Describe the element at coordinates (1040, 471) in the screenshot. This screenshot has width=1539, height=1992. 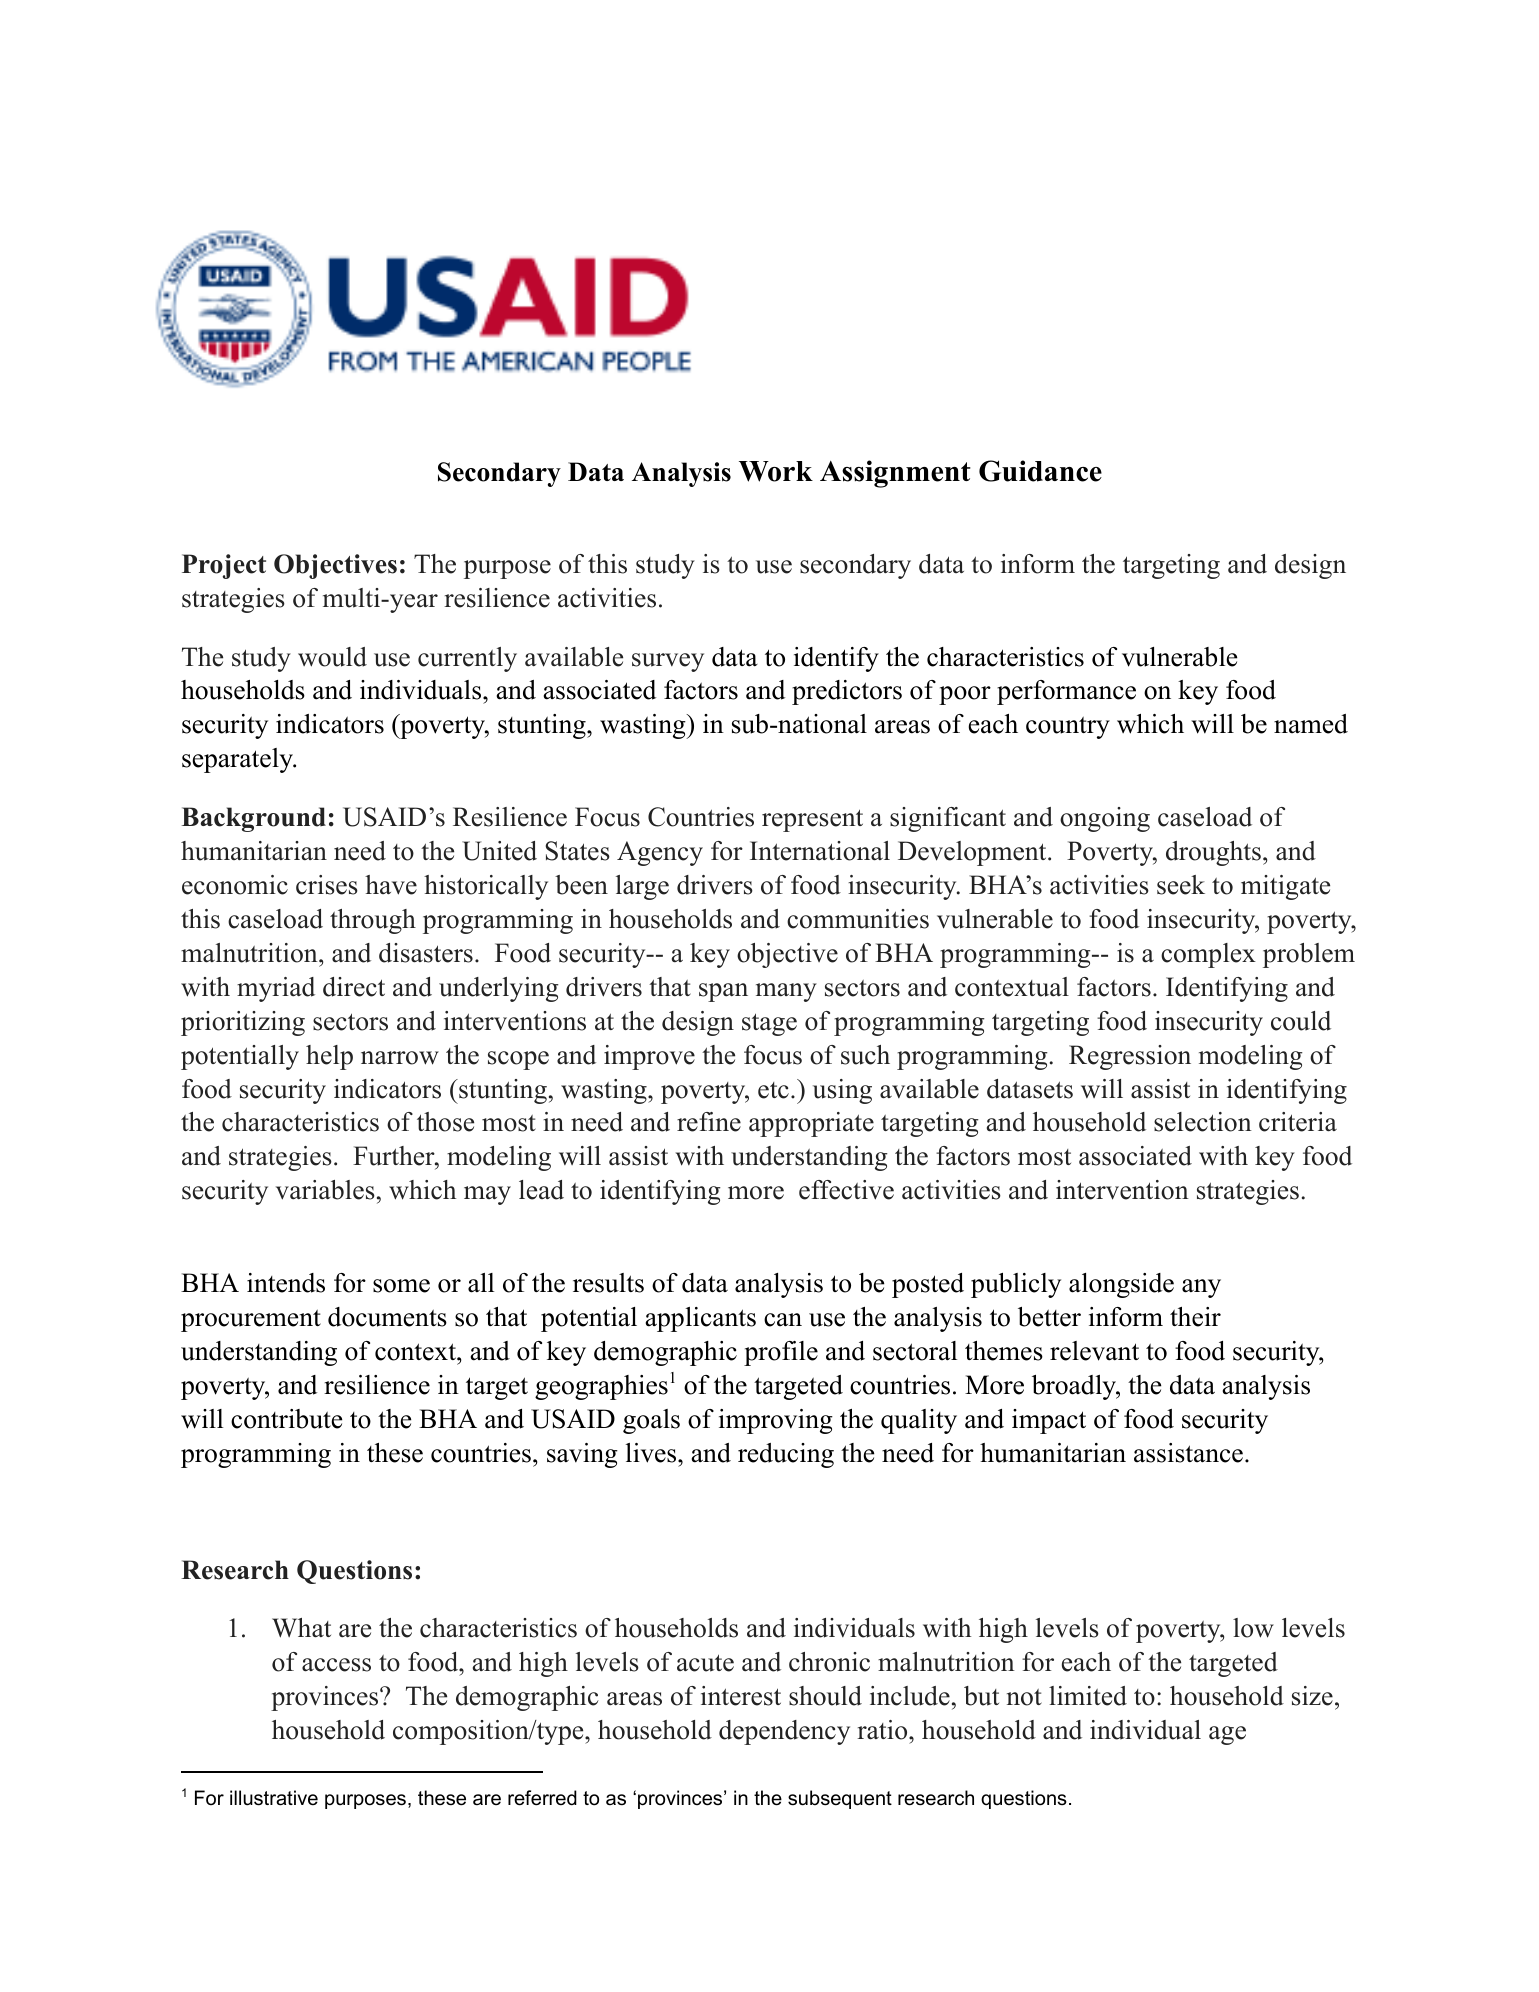
I see `Guidance` at that location.
